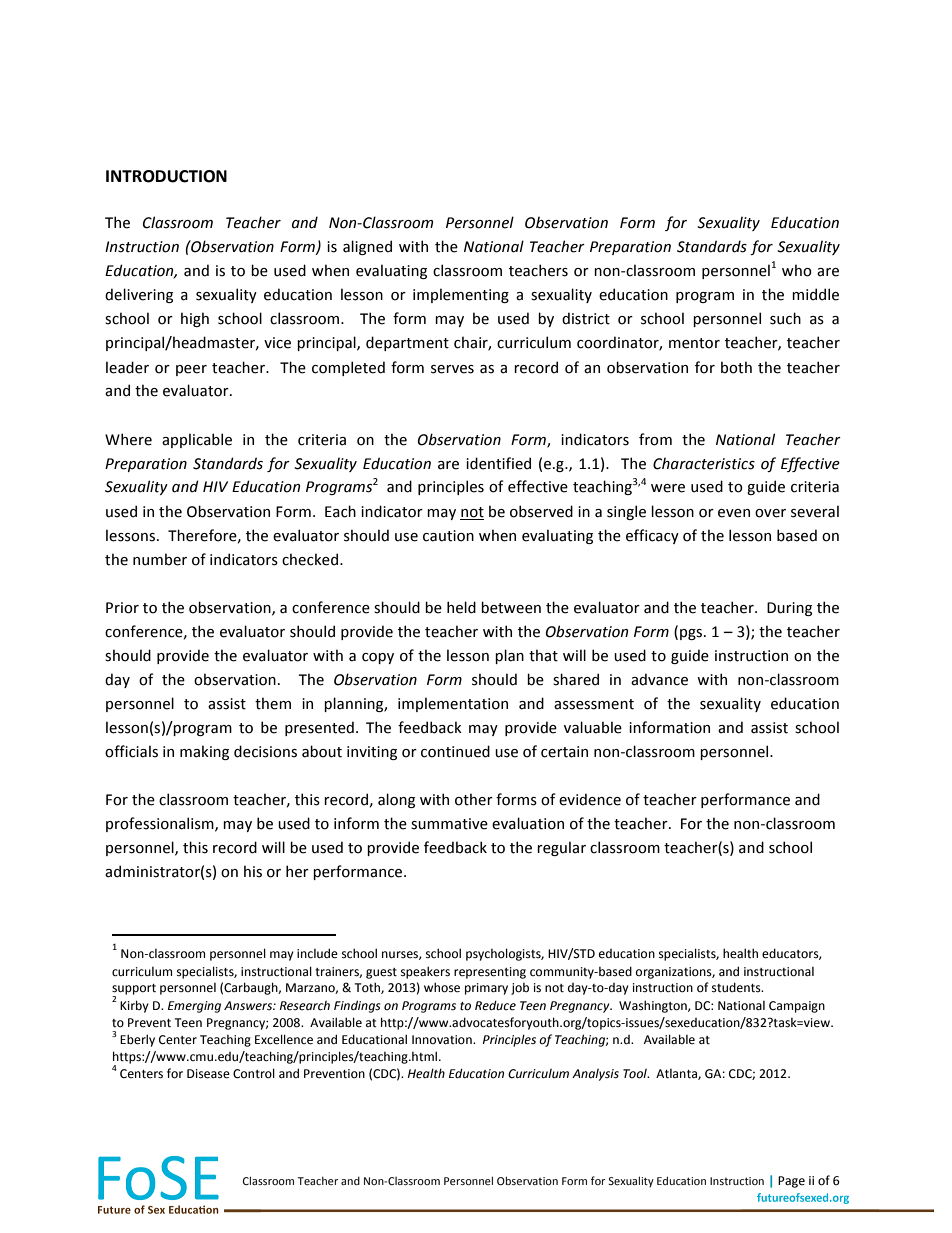  Describe the element at coordinates (815, 294) in the page. I see `middle` at that location.
